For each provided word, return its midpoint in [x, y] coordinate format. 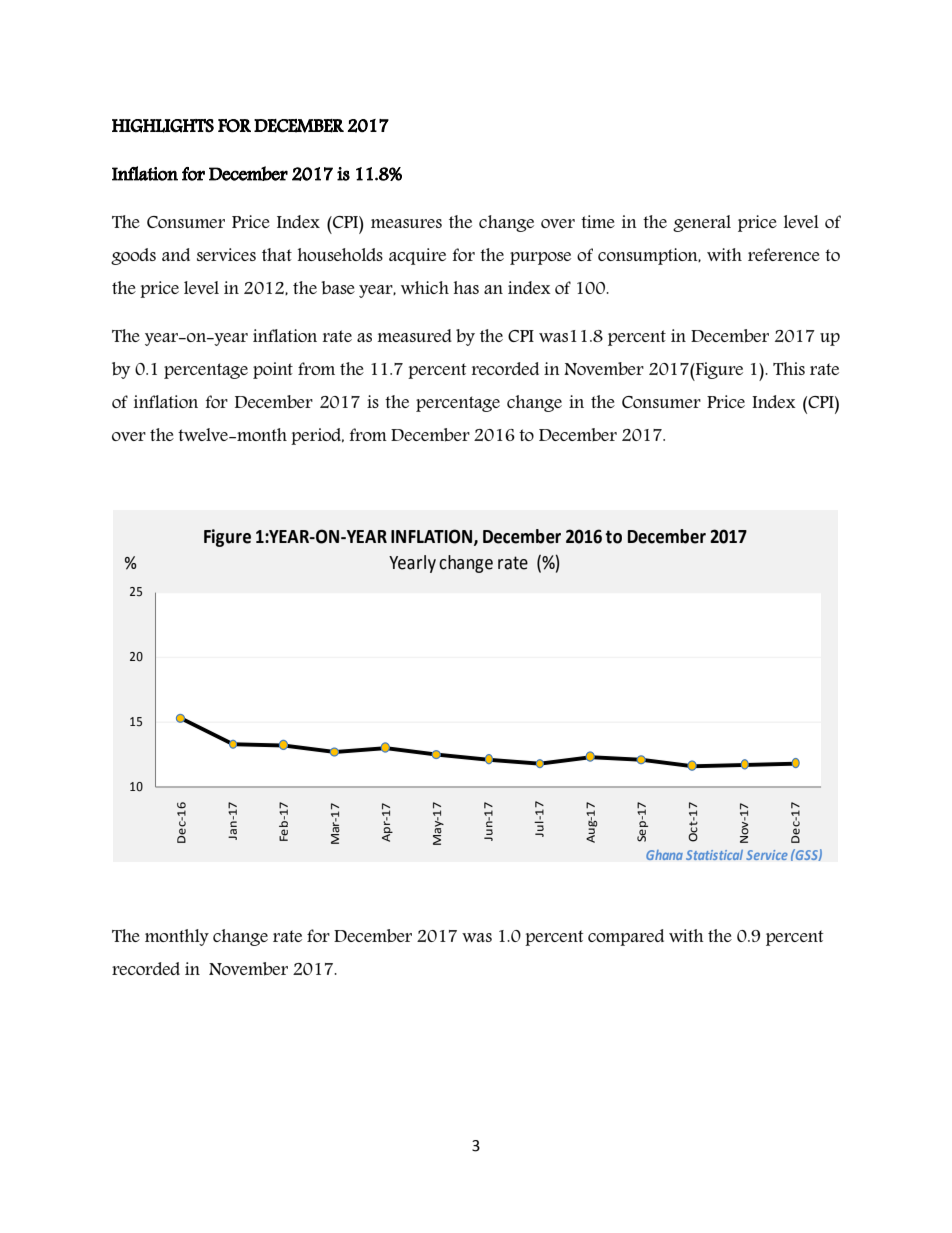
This [789, 368]
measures [406, 223]
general [702, 223]
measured [415, 335]
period [317, 436]
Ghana [664, 855]
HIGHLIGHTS [163, 126]
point [273, 370]
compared [626, 937]
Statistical [714, 855]
